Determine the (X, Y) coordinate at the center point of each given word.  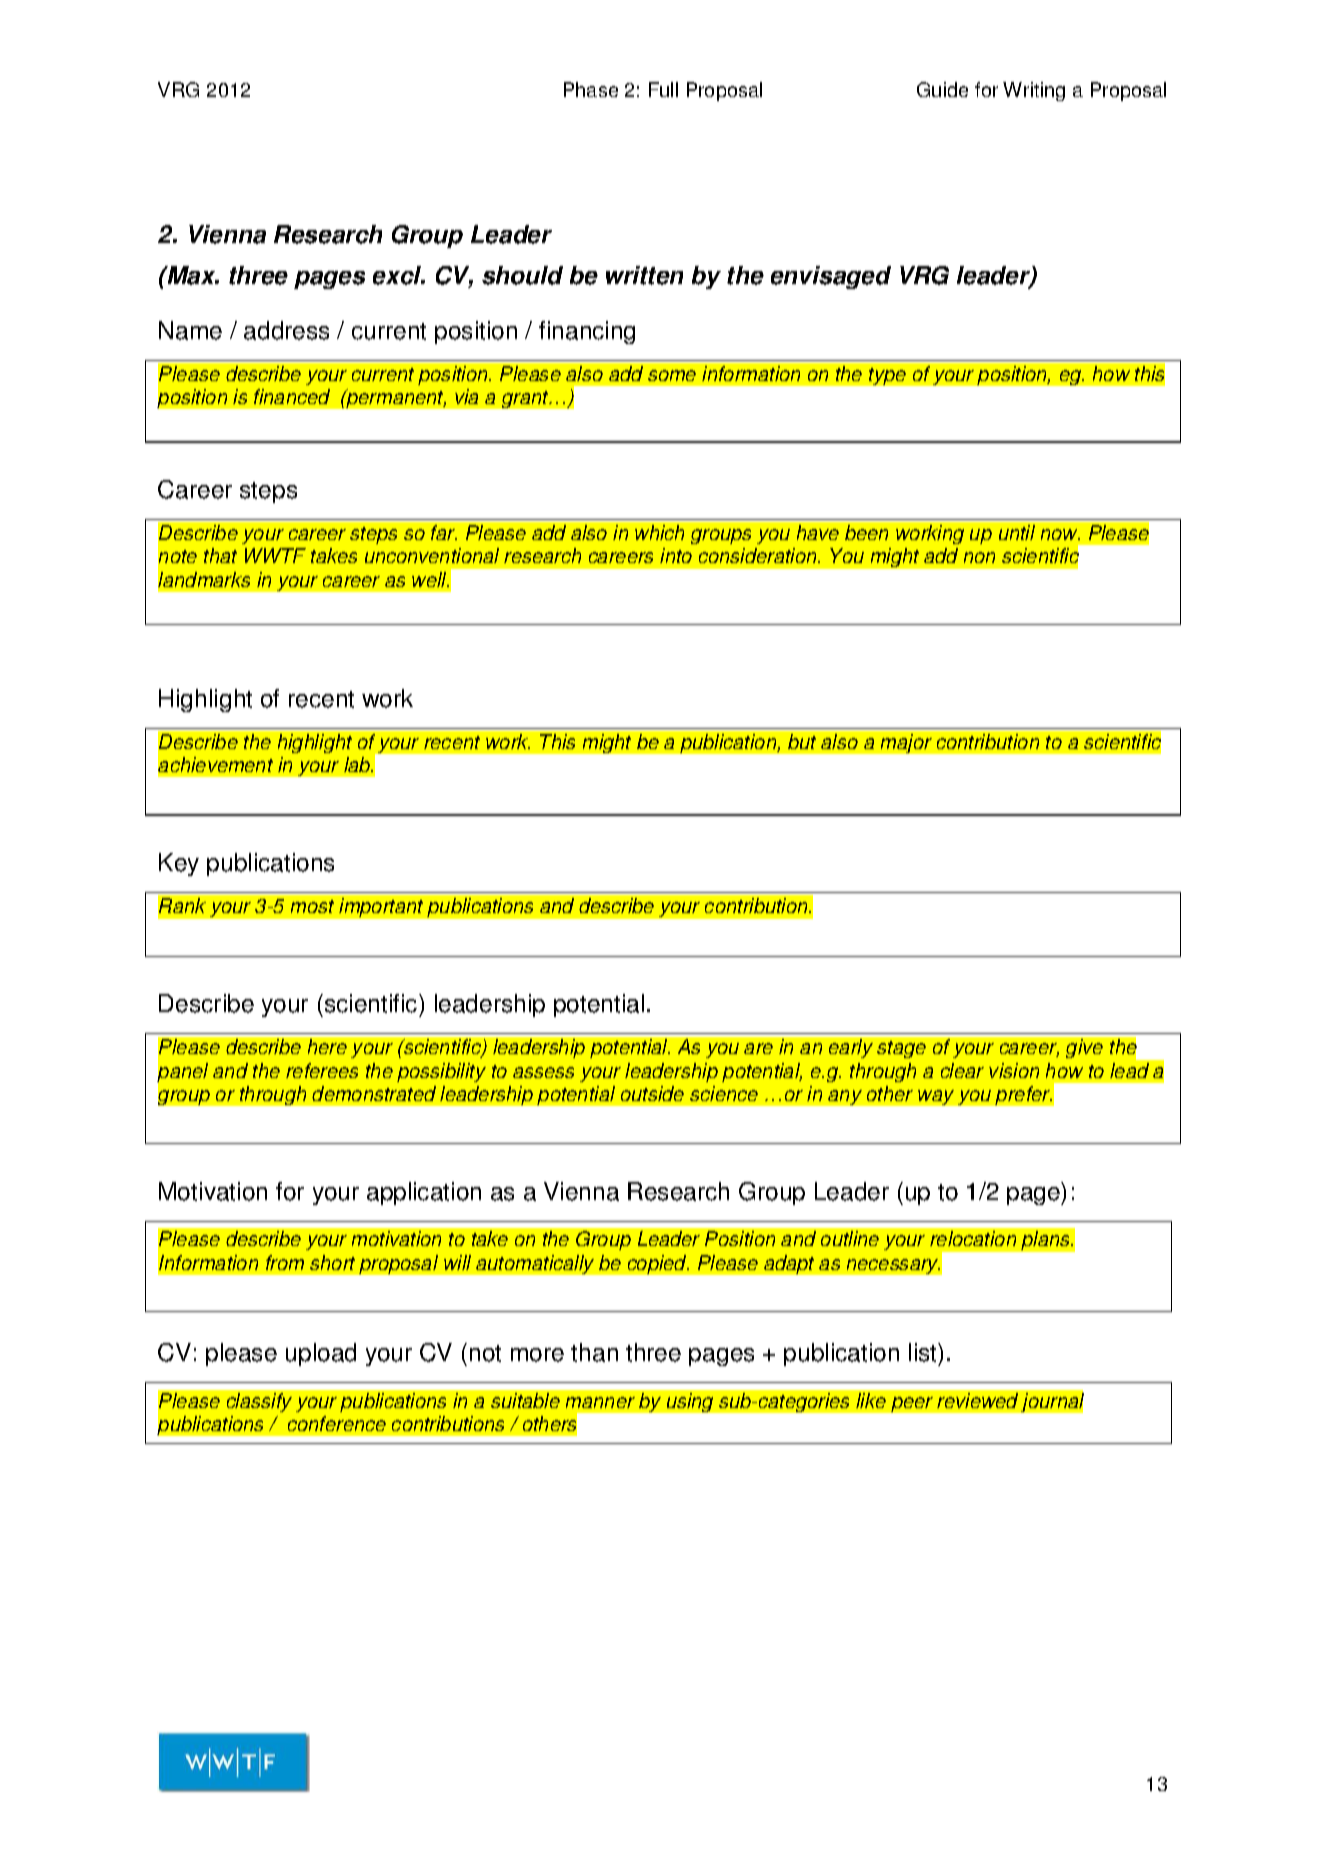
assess (543, 1072)
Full (663, 89)
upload (321, 1354)
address (286, 330)
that (220, 555)
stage (901, 1049)
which (659, 532)
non (979, 557)
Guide (942, 89)
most (312, 906)
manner (600, 1402)
